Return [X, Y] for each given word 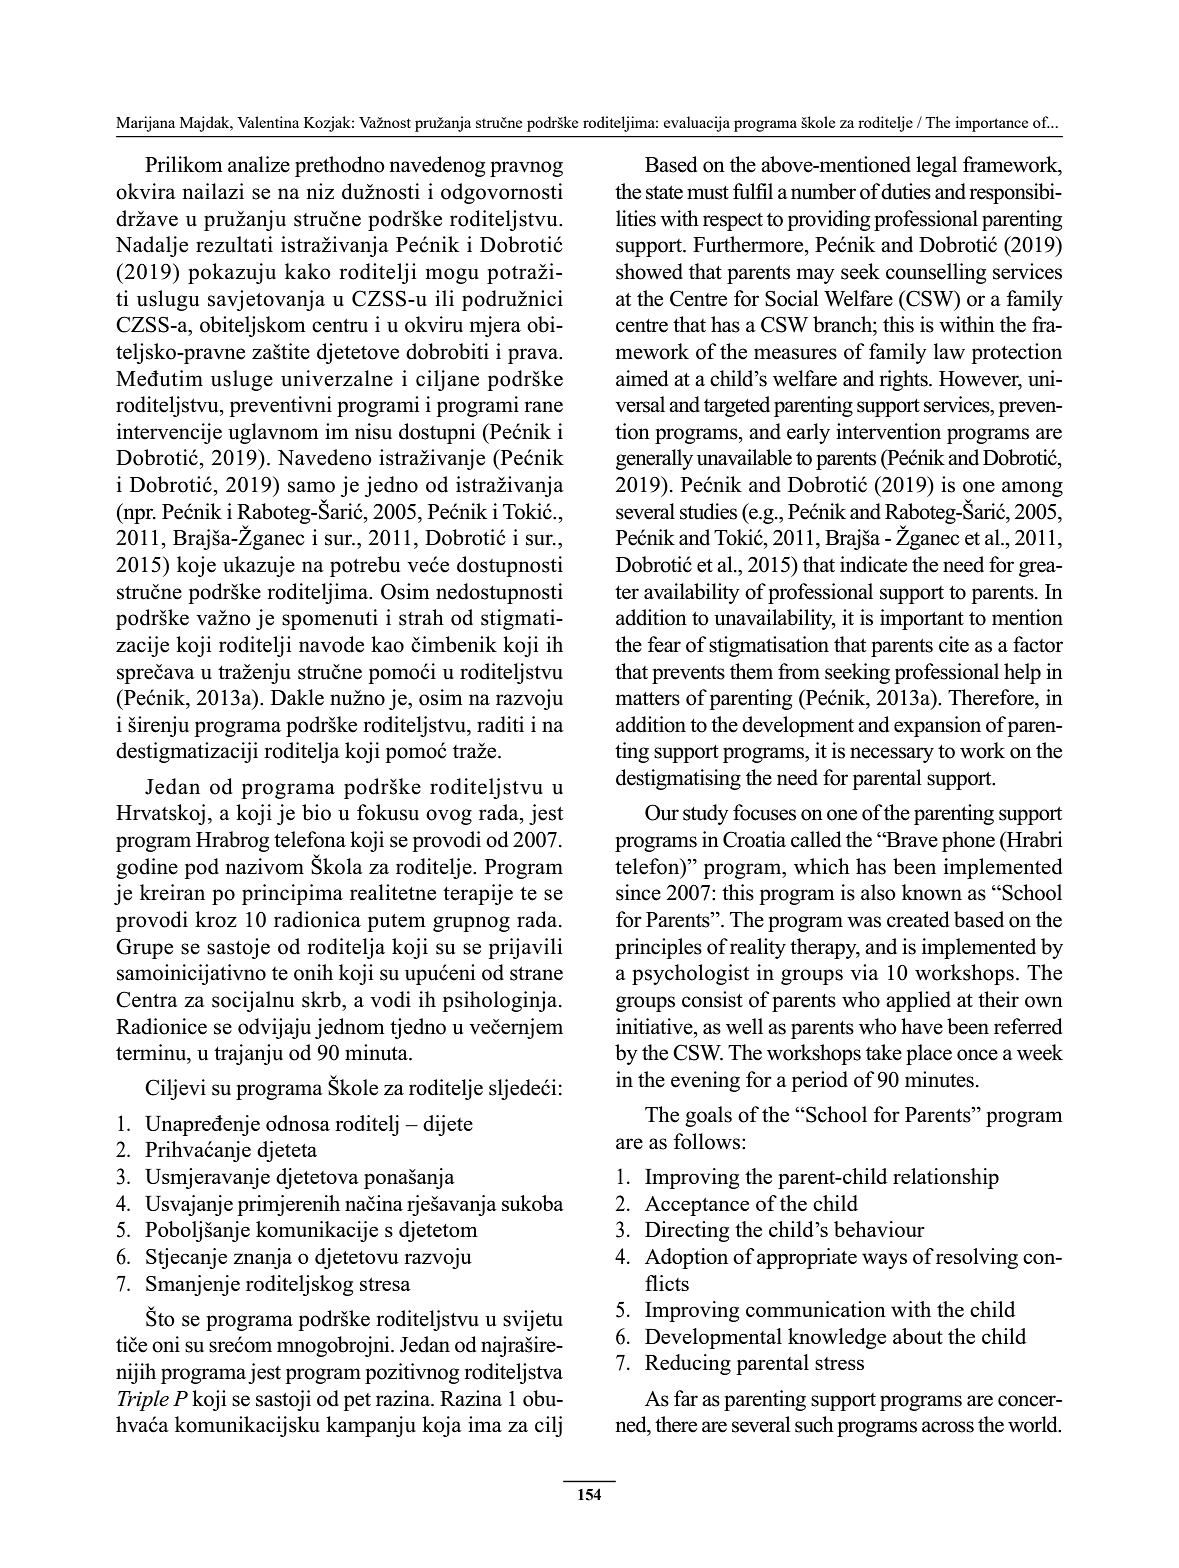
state [664, 193]
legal [936, 166]
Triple [143, 1400]
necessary [892, 755]
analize [259, 164]
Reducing [688, 1364]
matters [648, 699]
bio [316, 812]
